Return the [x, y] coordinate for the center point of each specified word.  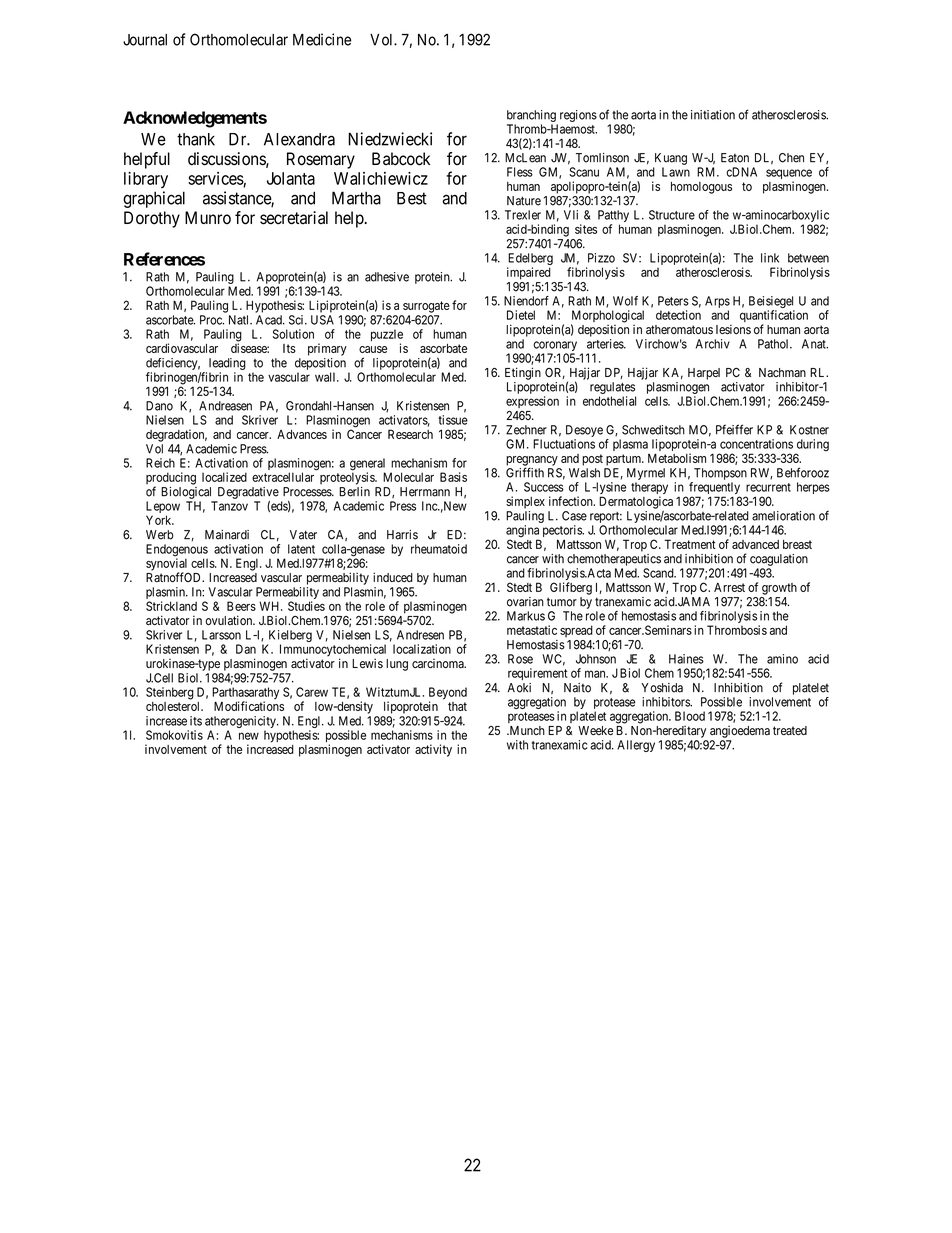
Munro [208, 218]
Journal [145, 40]
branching [531, 116]
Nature [524, 201]
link [770, 258]
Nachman [782, 372]
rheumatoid [439, 549]
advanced [755, 544]
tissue [453, 420]
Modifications [249, 706]
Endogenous [177, 551]
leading [227, 364]
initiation [713, 115]
